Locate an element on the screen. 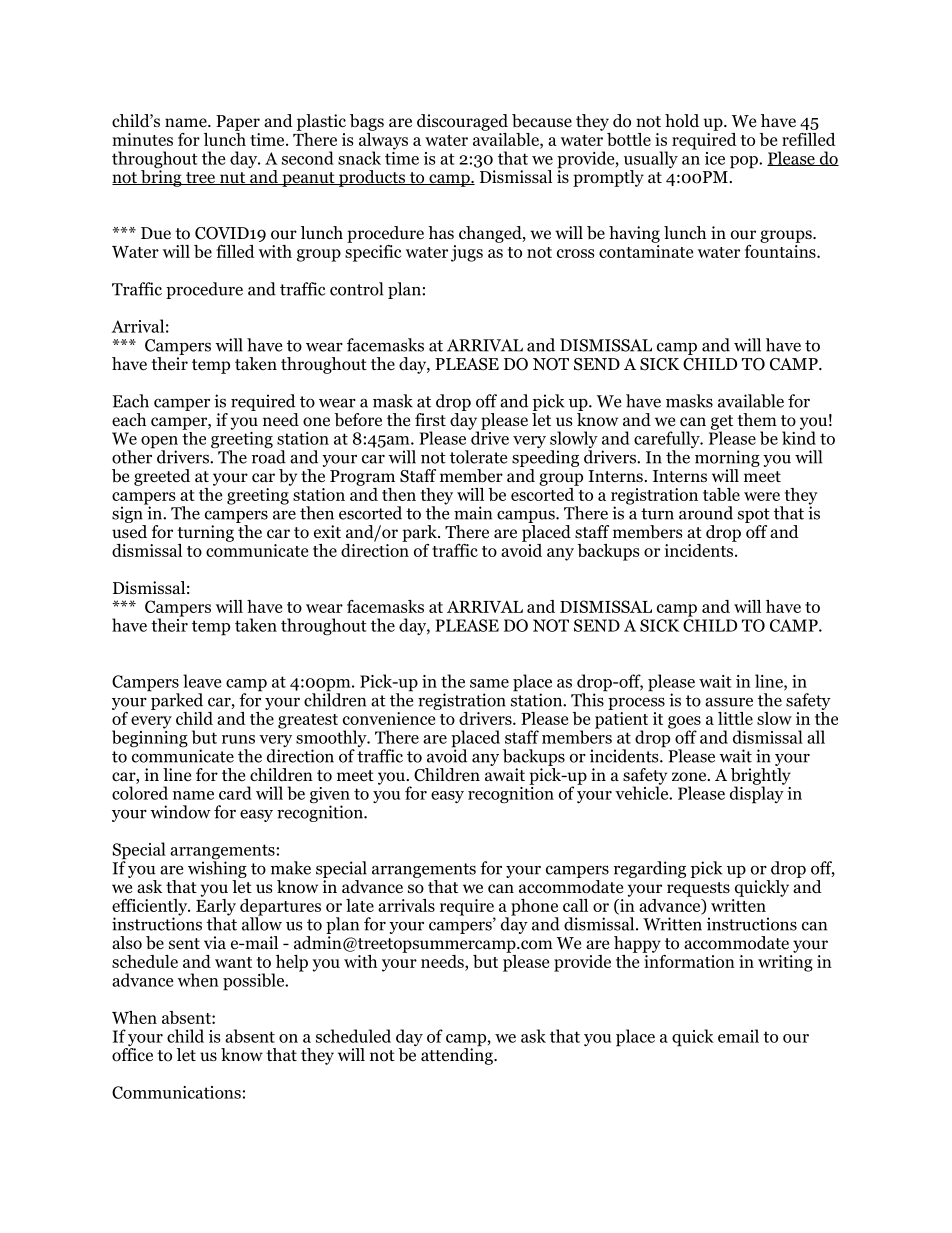 The height and width of the screenshot is (1233, 952). runs is located at coordinates (238, 739).
